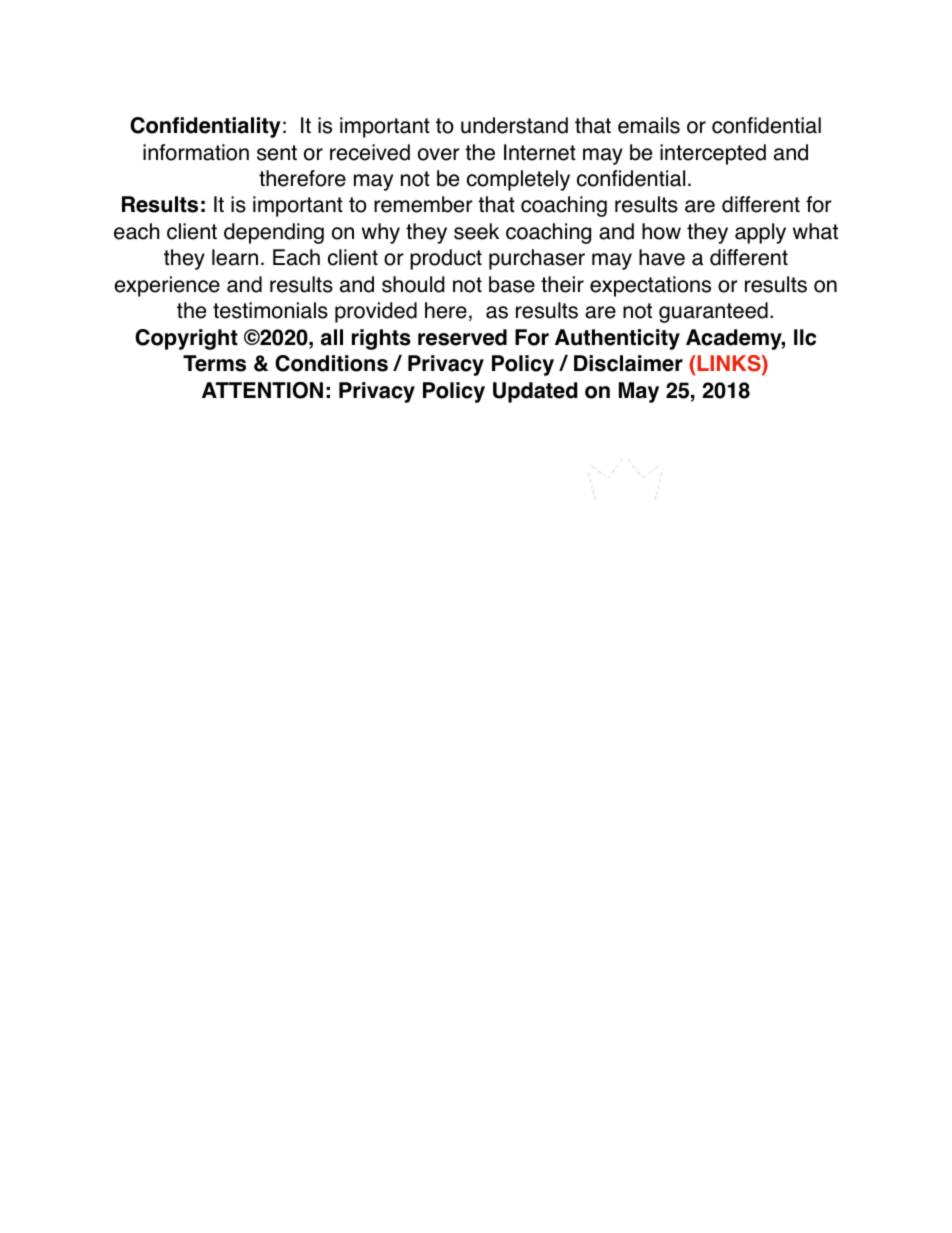 Image resolution: width=952 pixels, height=1233 pixels. What do you see at coordinates (262, 390) in the screenshot?
I see `ATTENTION` at bounding box center [262, 390].
